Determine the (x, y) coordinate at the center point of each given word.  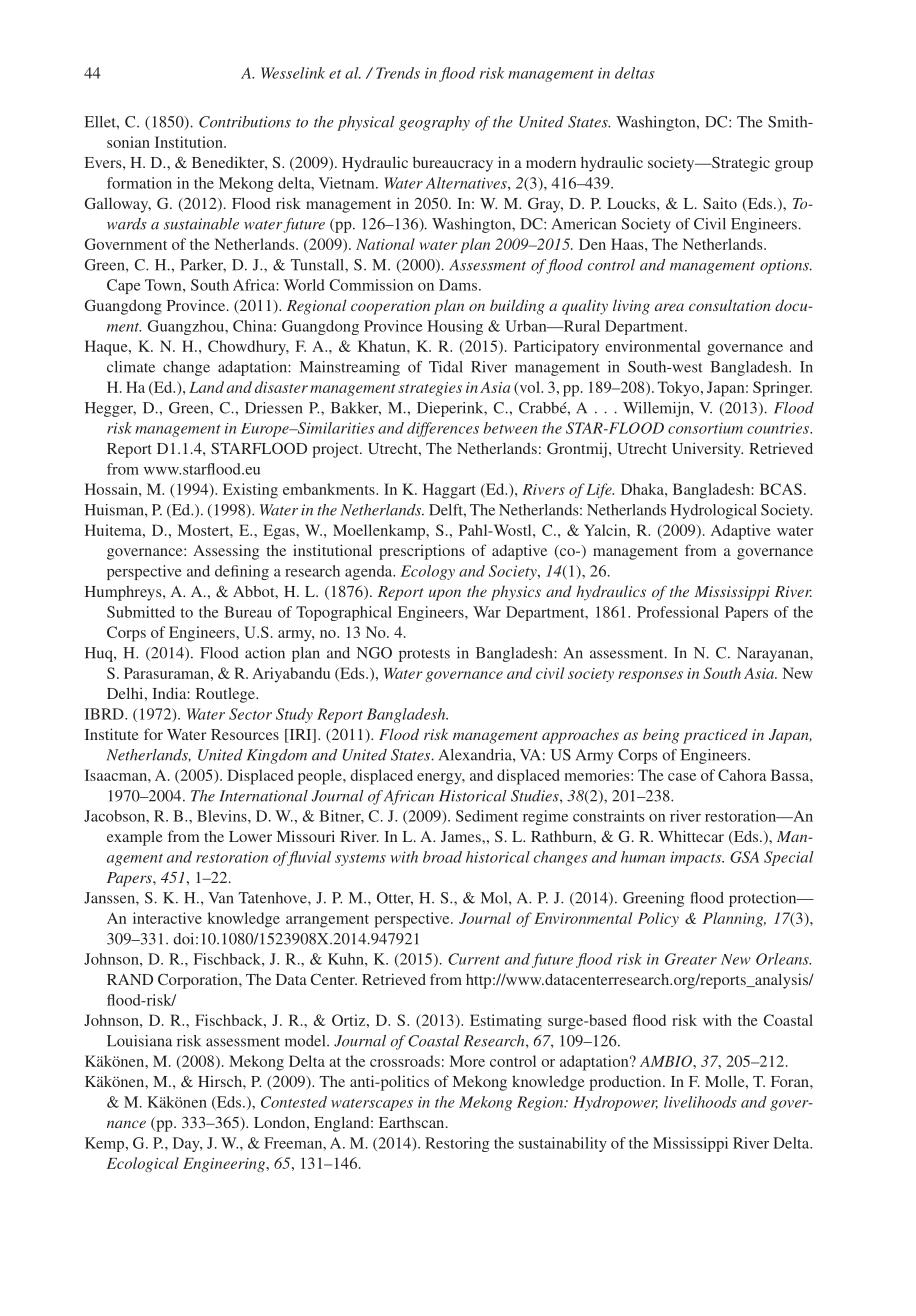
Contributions (245, 122)
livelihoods (700, 1102)
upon (445, 595)
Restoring (457, 1144)
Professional (678, 612)
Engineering (225, 1165)
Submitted (141, 612)
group (794, 166)
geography (434, 123)
